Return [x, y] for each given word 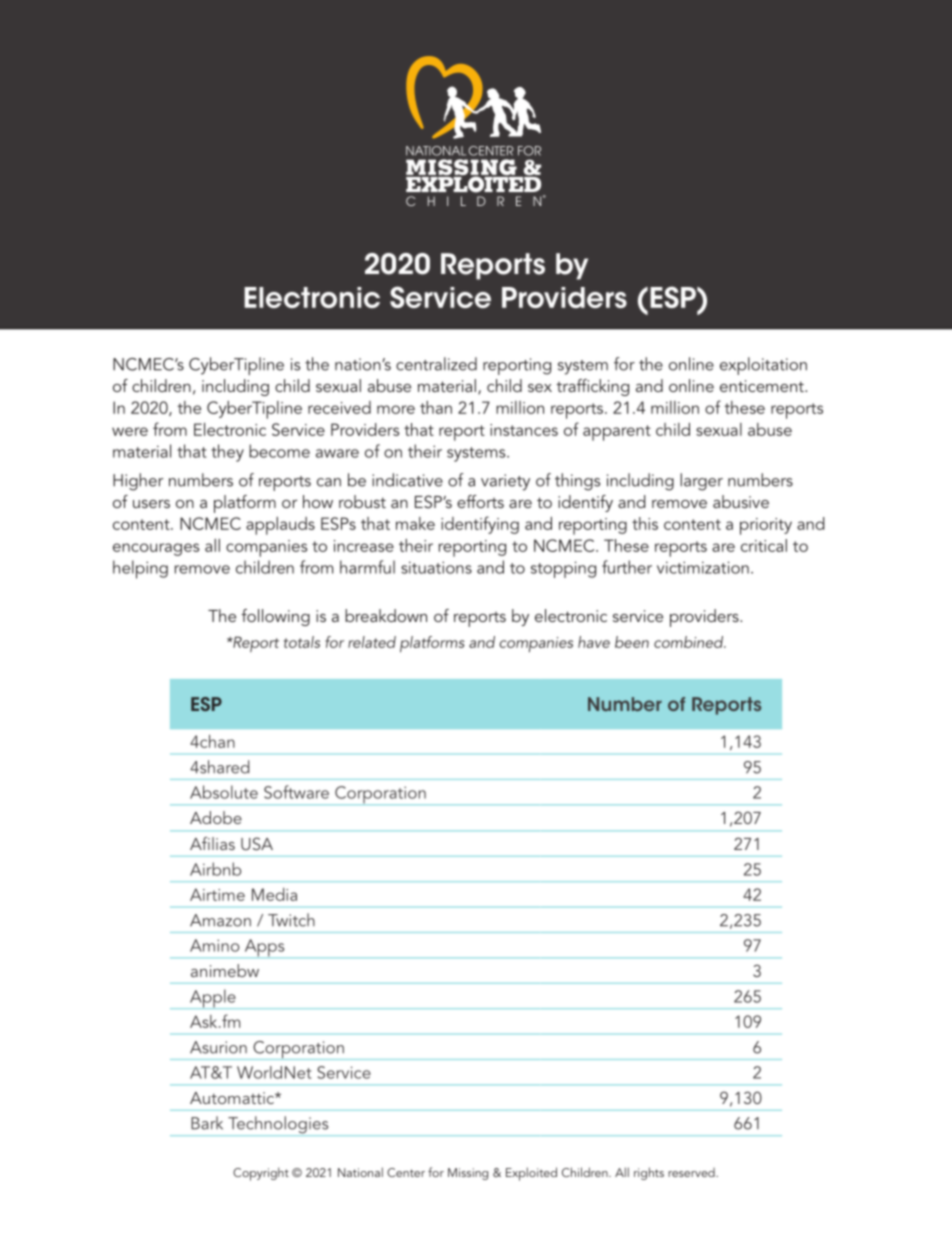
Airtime [217, 894]
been [632, 642]
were [130, 431]
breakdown [386, 615]
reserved [692, 1172]
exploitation [763, 366]
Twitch [291, 920]
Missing [468, 1174]
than [436, 407]
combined [690, 642]
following [275, 617]
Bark [207, 1123]
